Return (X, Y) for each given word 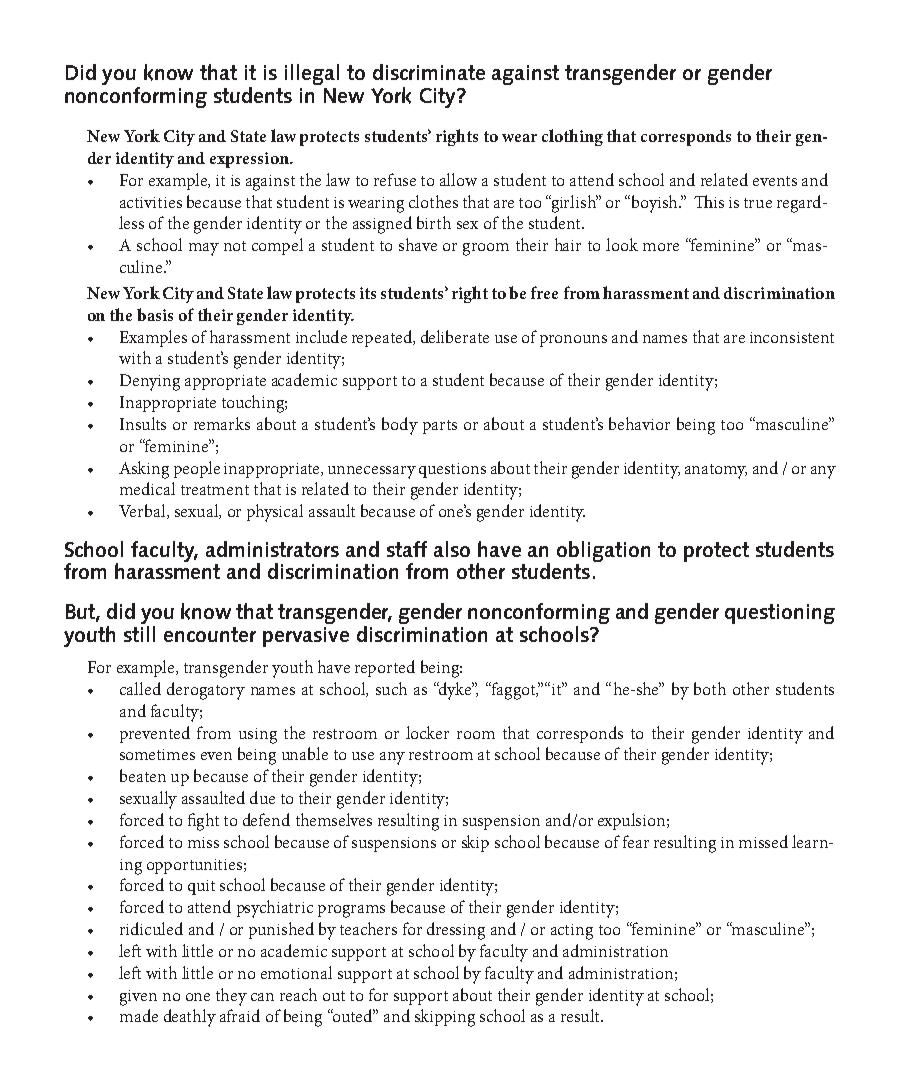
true (758, 203)
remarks (222, 423)
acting (572, 932)
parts (440, 427)
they (231, 997)
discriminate (429, 72)
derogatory (206, 691)
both (710, 688)
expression (250, 160)
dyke (455, 691)
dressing (456, 931)
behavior (639, 423)
